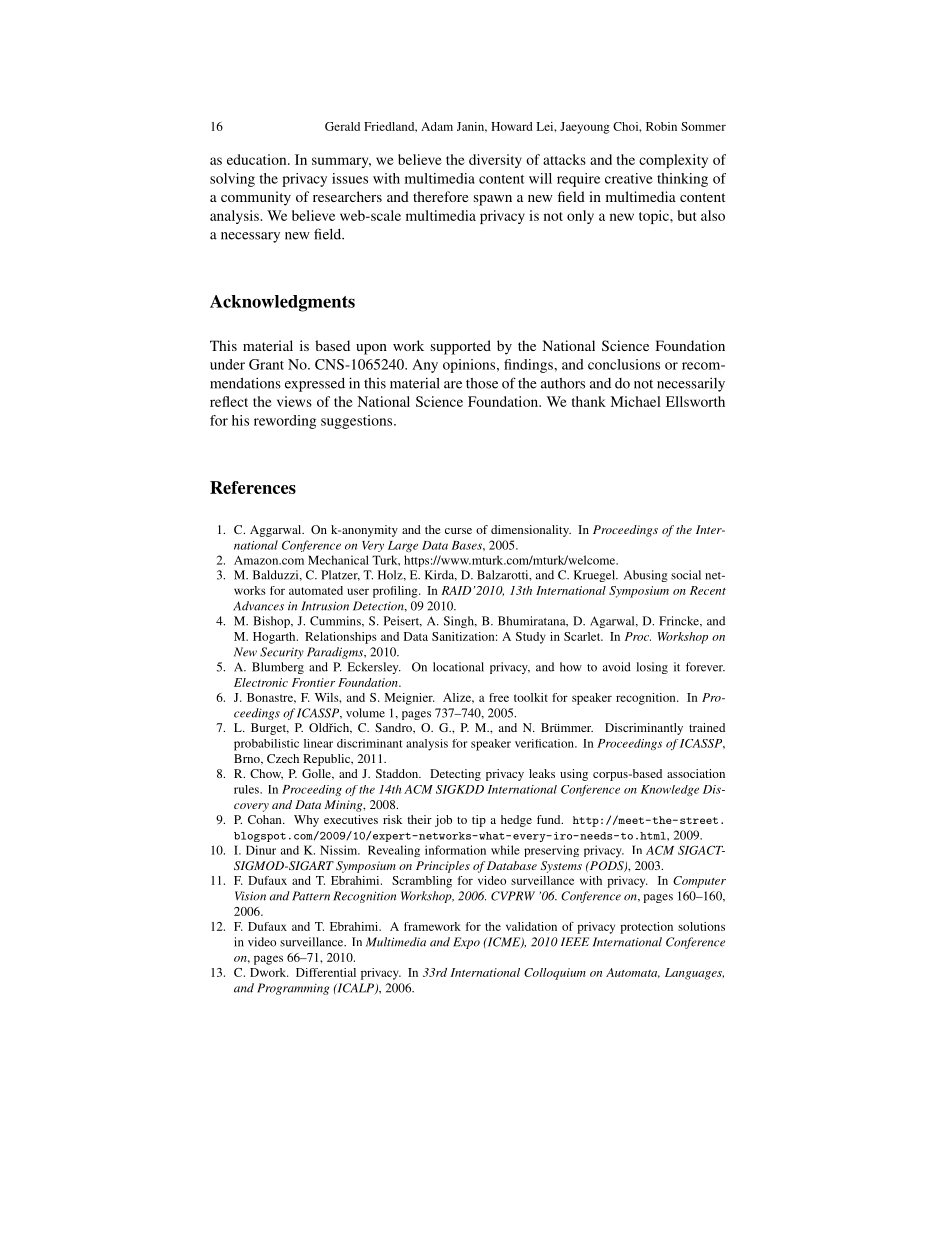 The height and width of the page is (1233, 952). What do you see at coordinates (495, 161) in the page?
I see `diversity` at bounding box center [495, 161].
